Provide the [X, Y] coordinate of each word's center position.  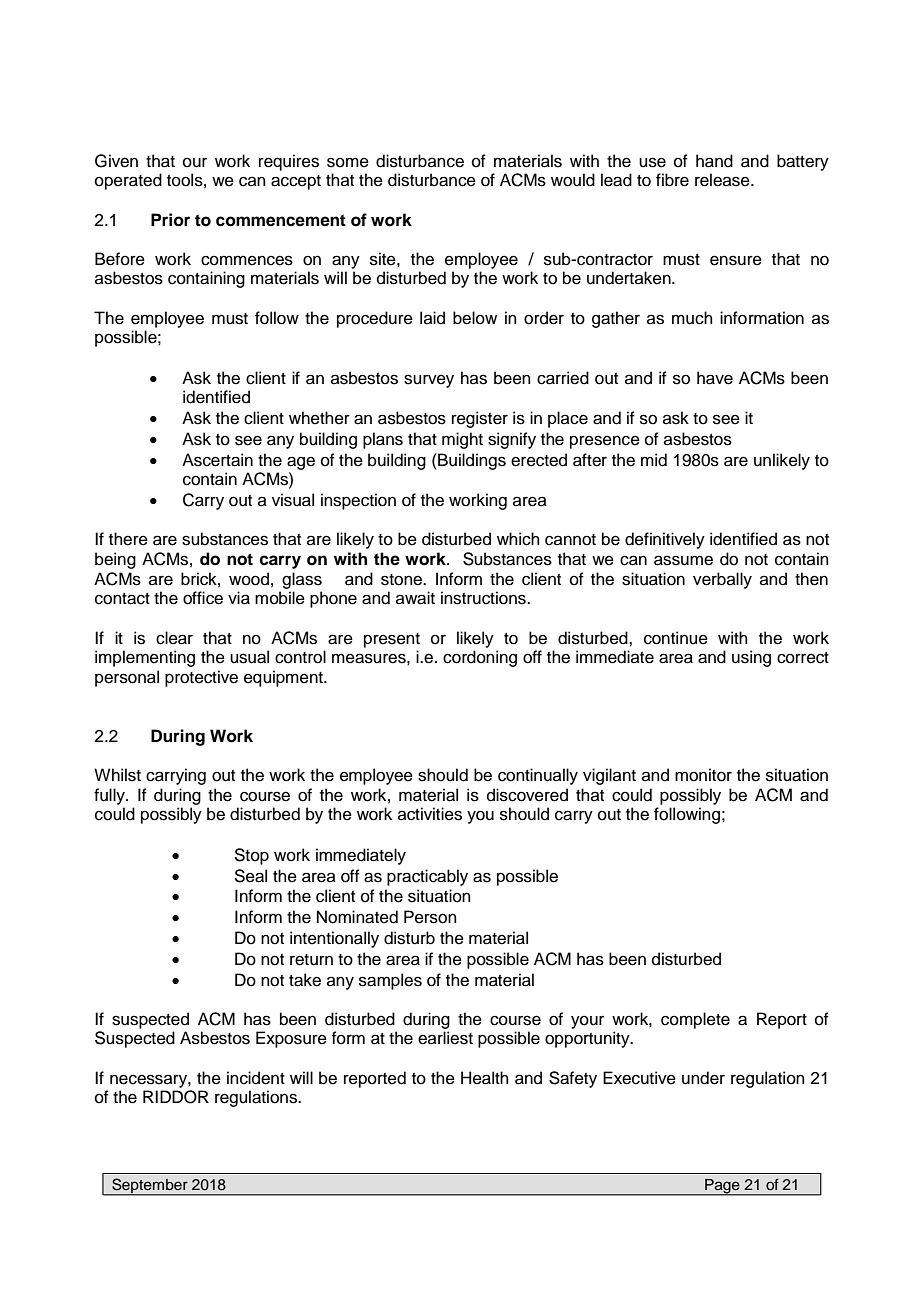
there [128, 539]
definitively [665, 540]
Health [485, 1078]
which [518, 539]
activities [430, 814]
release [723, 180]
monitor [703, 775]
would [573, 180]
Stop [251, 856]
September [150, 1186]
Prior [170, 220]
